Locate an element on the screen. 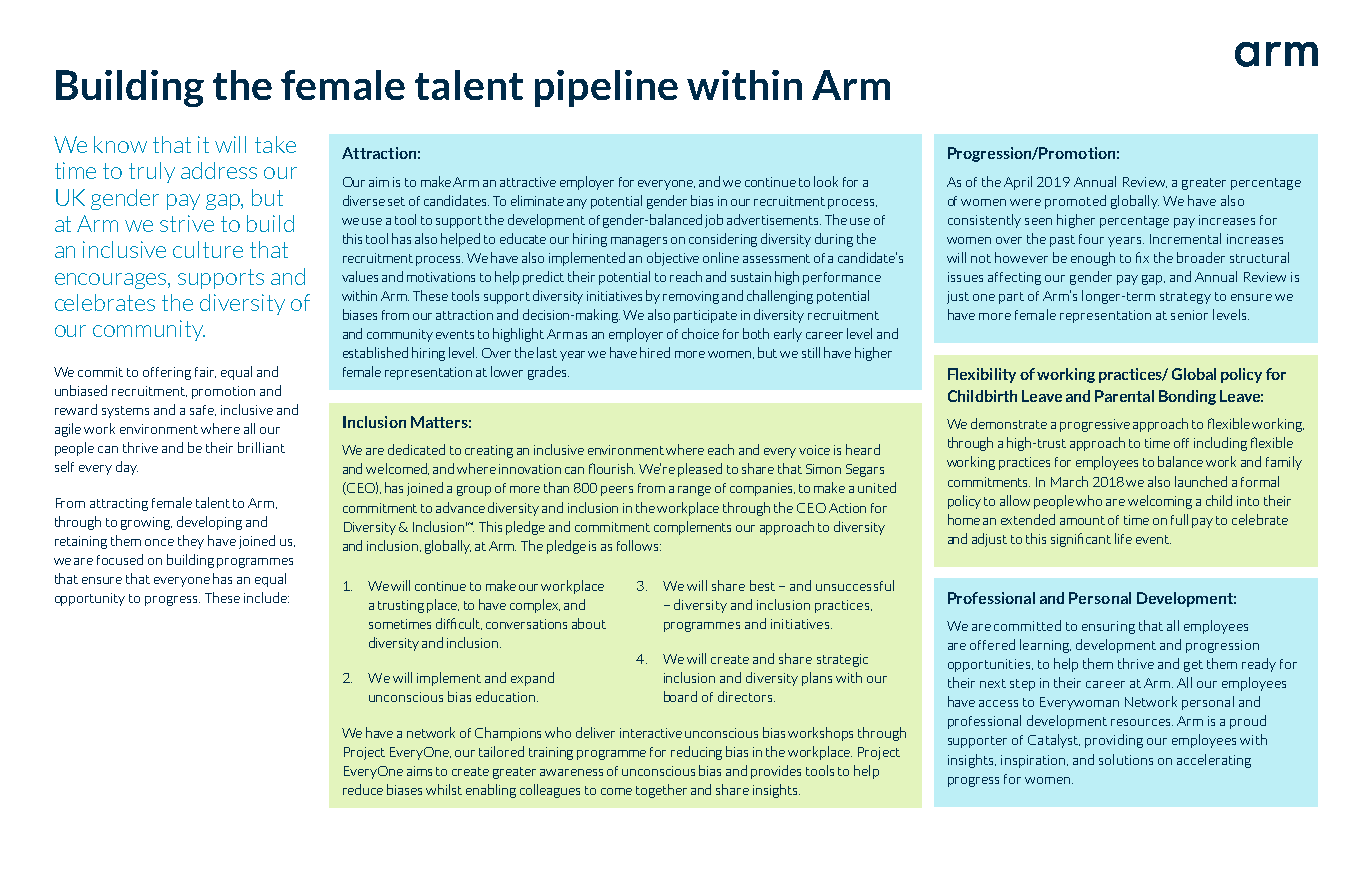 Image resolution: width=1372 pixels, height=872 pixels. welcoming is located at coordinates (1160, 502).
